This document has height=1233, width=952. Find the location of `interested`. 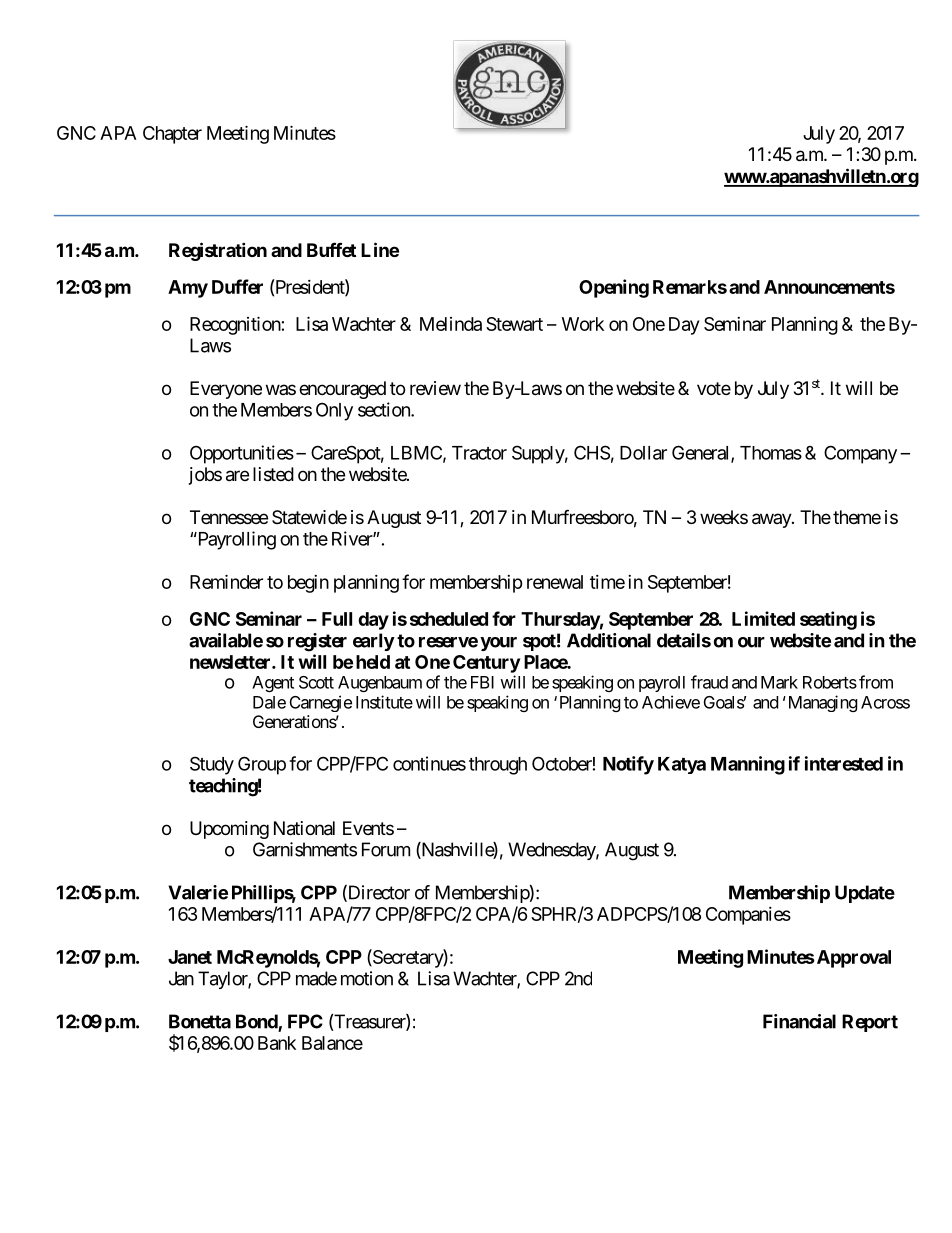

interested is located at coordinates (844, 763).
